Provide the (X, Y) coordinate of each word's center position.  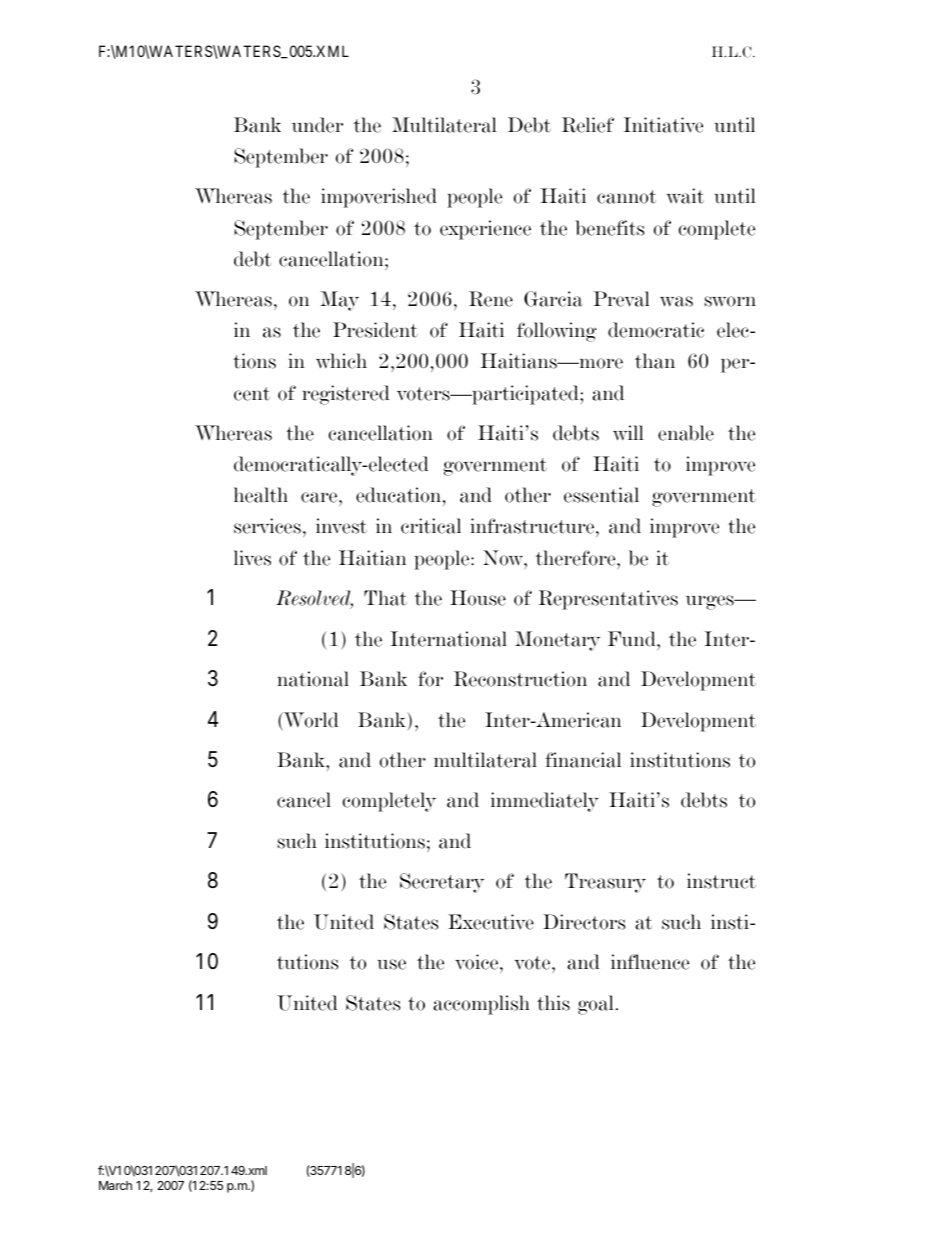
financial (583, 760)
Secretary (442, 883)
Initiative (663, 125)
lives (252, 558)
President (375, 330)
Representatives (608, 600)
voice (478, 963)
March (115, 1185)
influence (650, 962)
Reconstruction (520, 679)
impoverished (379, 198)
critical (431, 526)
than (655, 361)
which (341, 361)
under (317, 125)
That (385, 598)
